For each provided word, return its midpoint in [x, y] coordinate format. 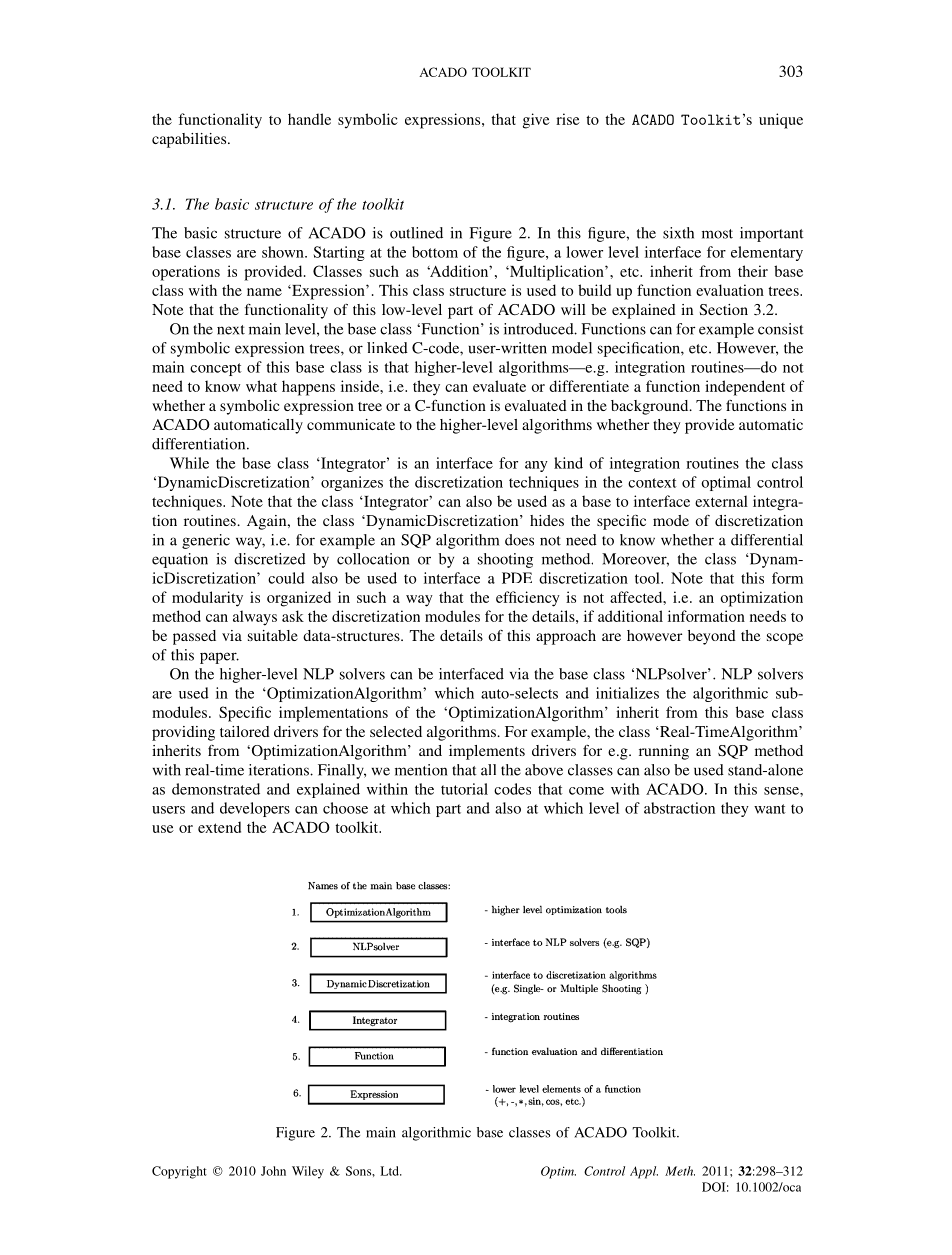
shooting [505, 560]
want [770, 809]
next [231, 330]
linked [387, 348]
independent [745, 388]
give [536, 121]
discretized [270, 559]
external [721, 501]
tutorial [464, 789]
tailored [245, 731]
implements [487, 752]
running [664, 752]
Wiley [308, 1172]
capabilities [190, 140]
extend [219, 827]
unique [781, 121]
